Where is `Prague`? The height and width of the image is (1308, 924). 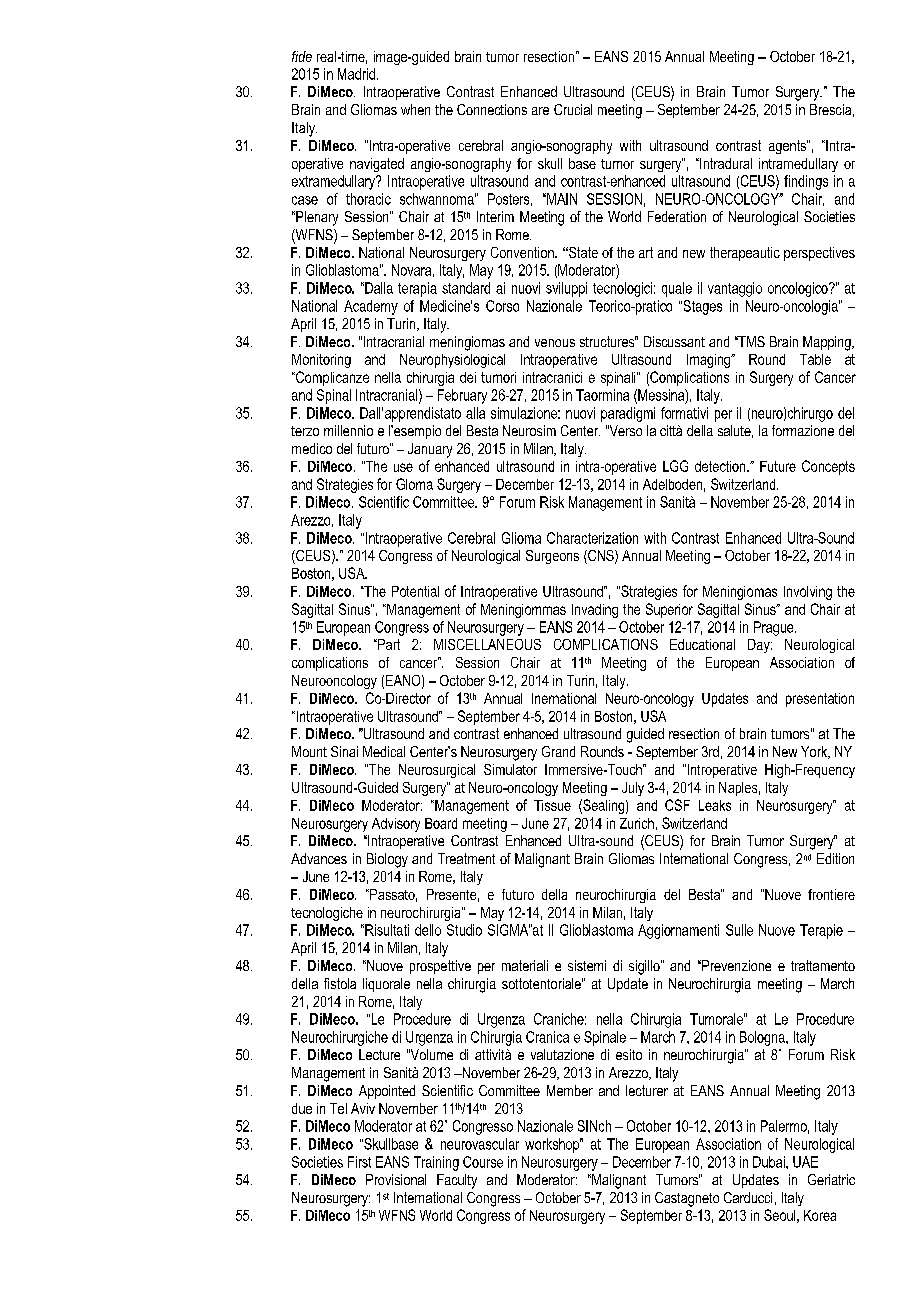
Prague is located at coordinates (775, 628).
